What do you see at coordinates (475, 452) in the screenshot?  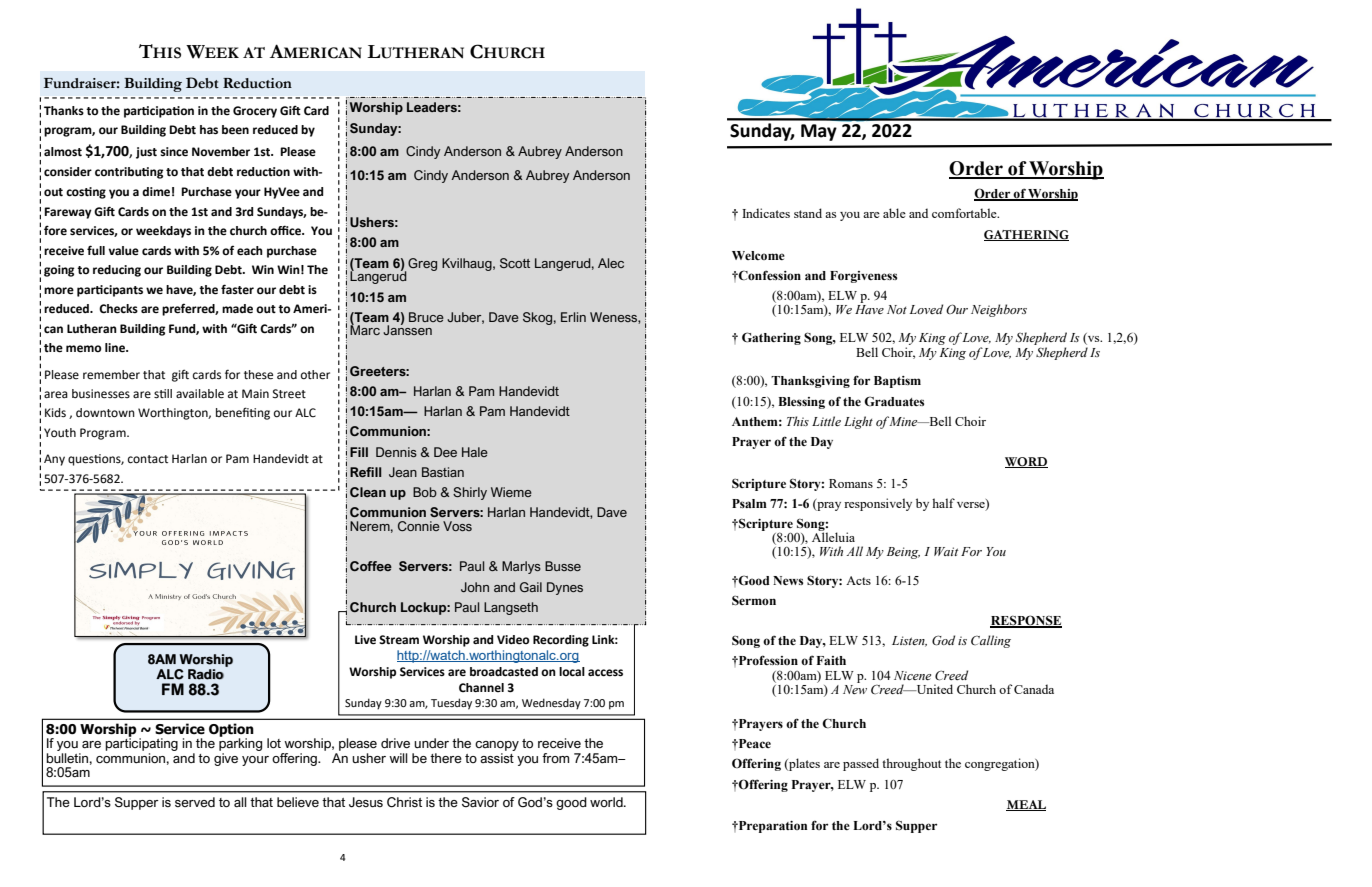 I see `Hale` at bounding box center [475, 452].
